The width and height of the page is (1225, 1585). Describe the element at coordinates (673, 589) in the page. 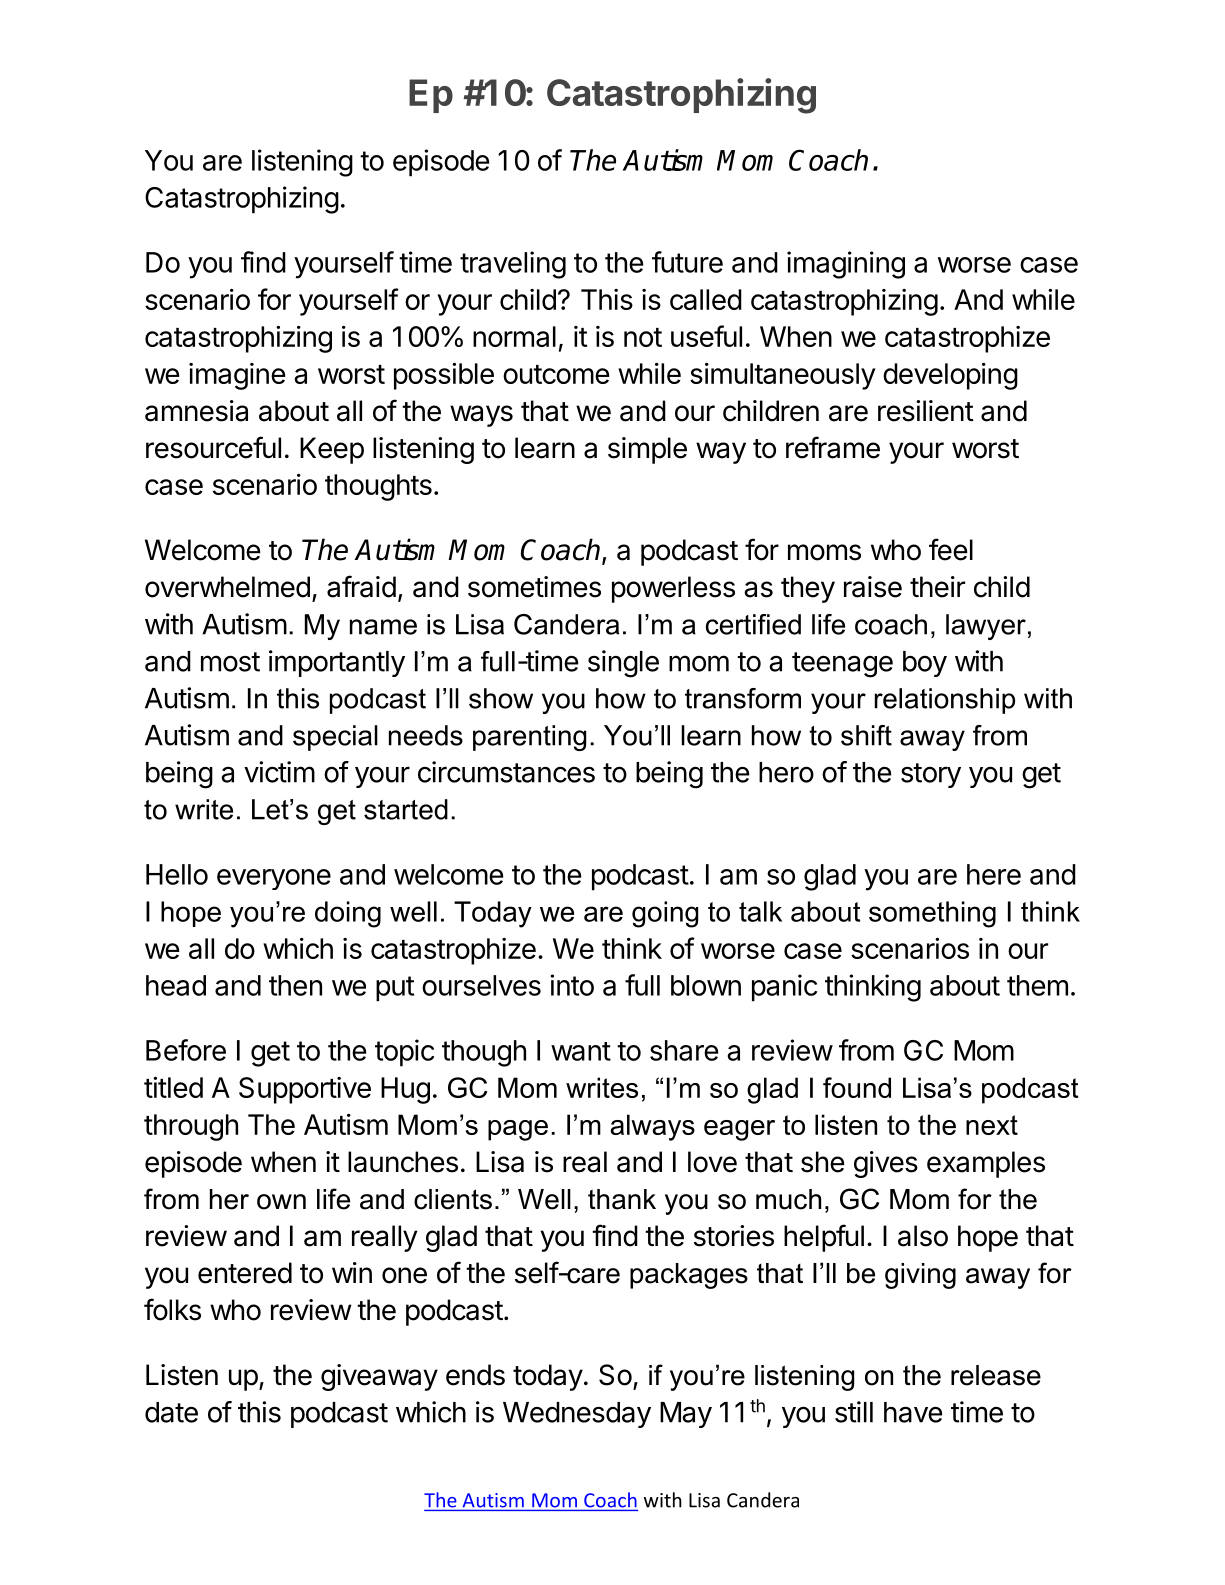

I see `powerless` at that location.
